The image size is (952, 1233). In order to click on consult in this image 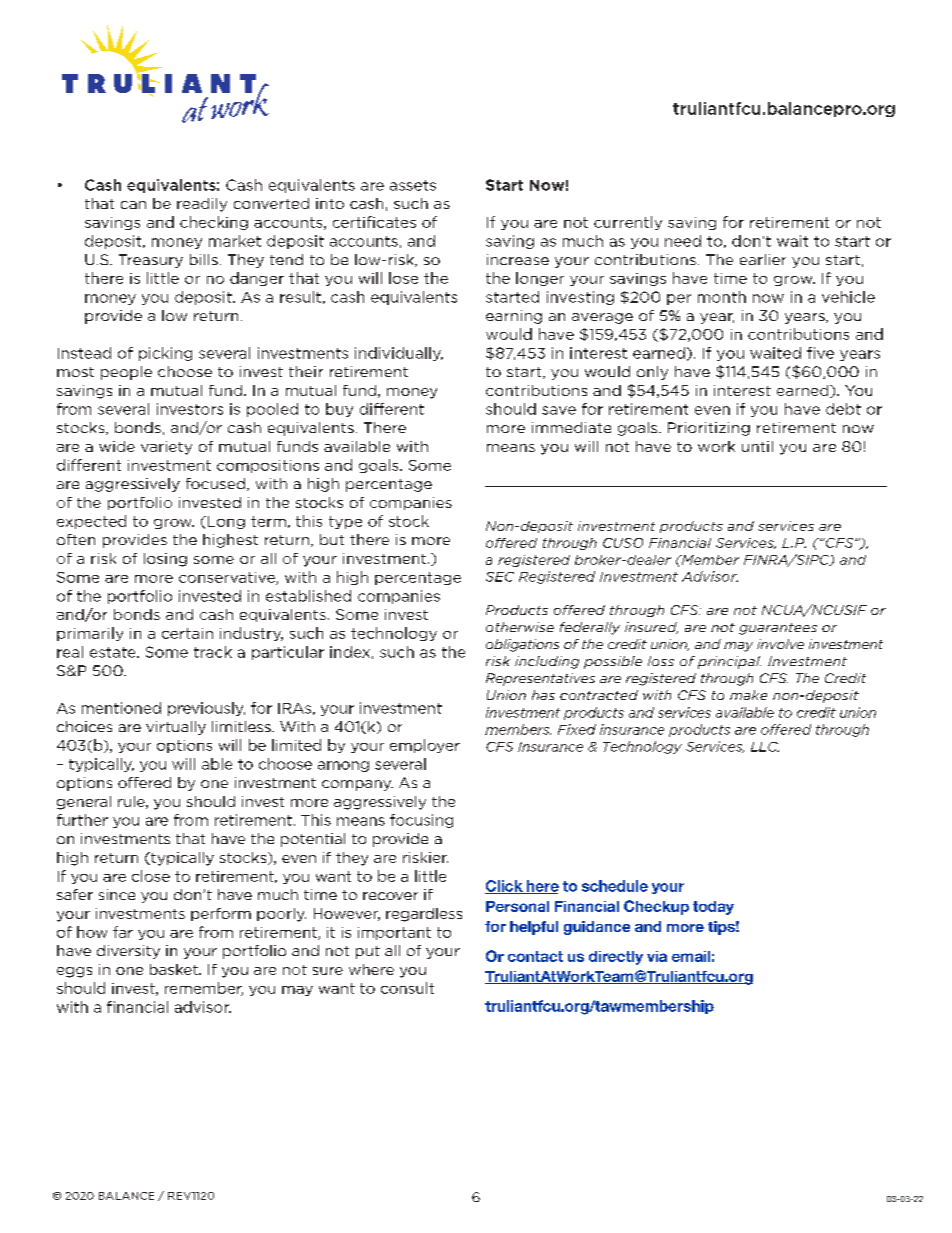, I will do `click(407, 988)`.
